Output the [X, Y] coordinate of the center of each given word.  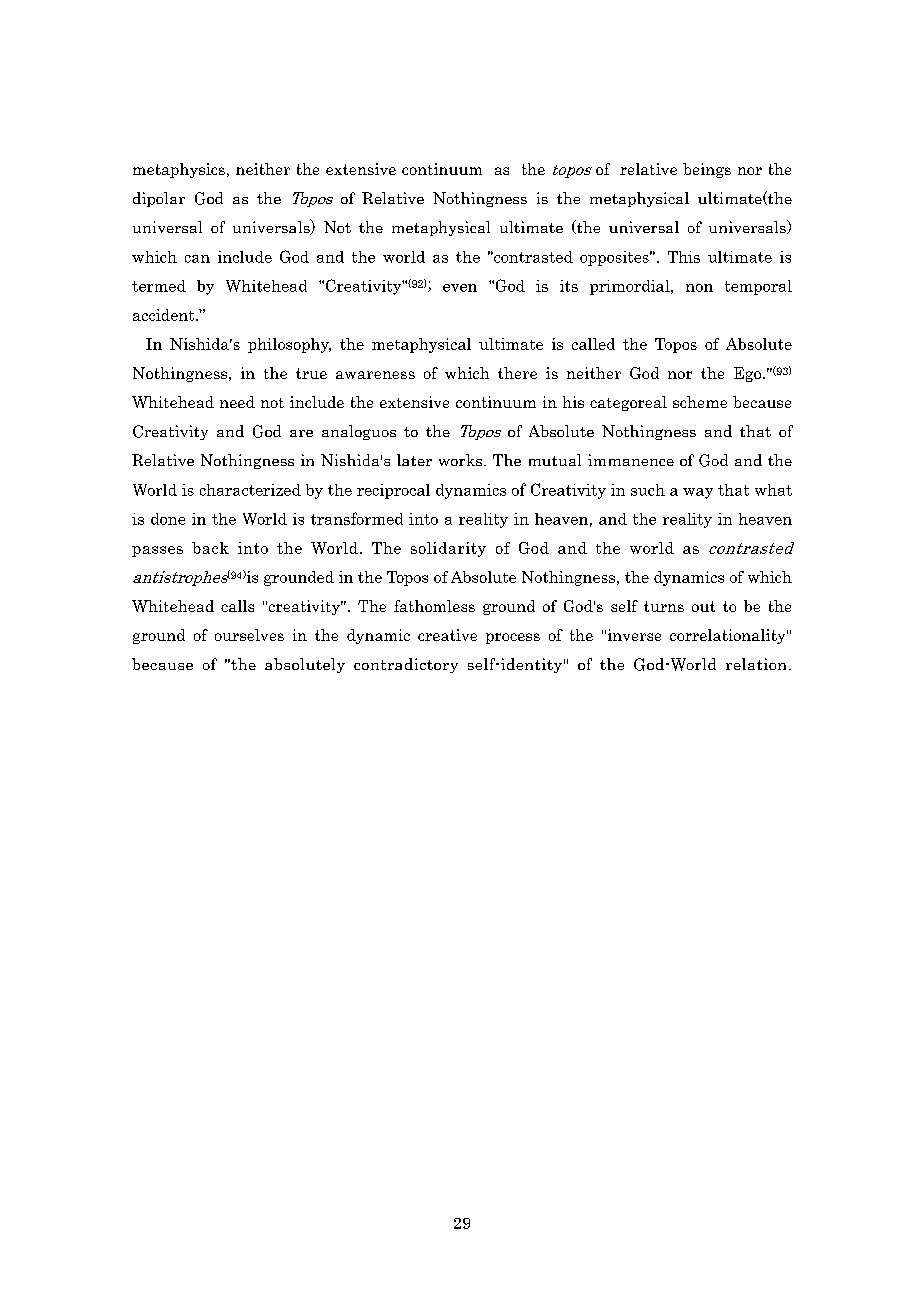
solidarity [448, 549]
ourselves [249, 635]
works [462, 460]
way [698, 493]
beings [707, 170]
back [210, 548]
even [460, 288]
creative [447, 635]
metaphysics [179, 170]
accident [165, 315]
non [699, 288]
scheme [700, 402]
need [237, 402]
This [684, 257]
